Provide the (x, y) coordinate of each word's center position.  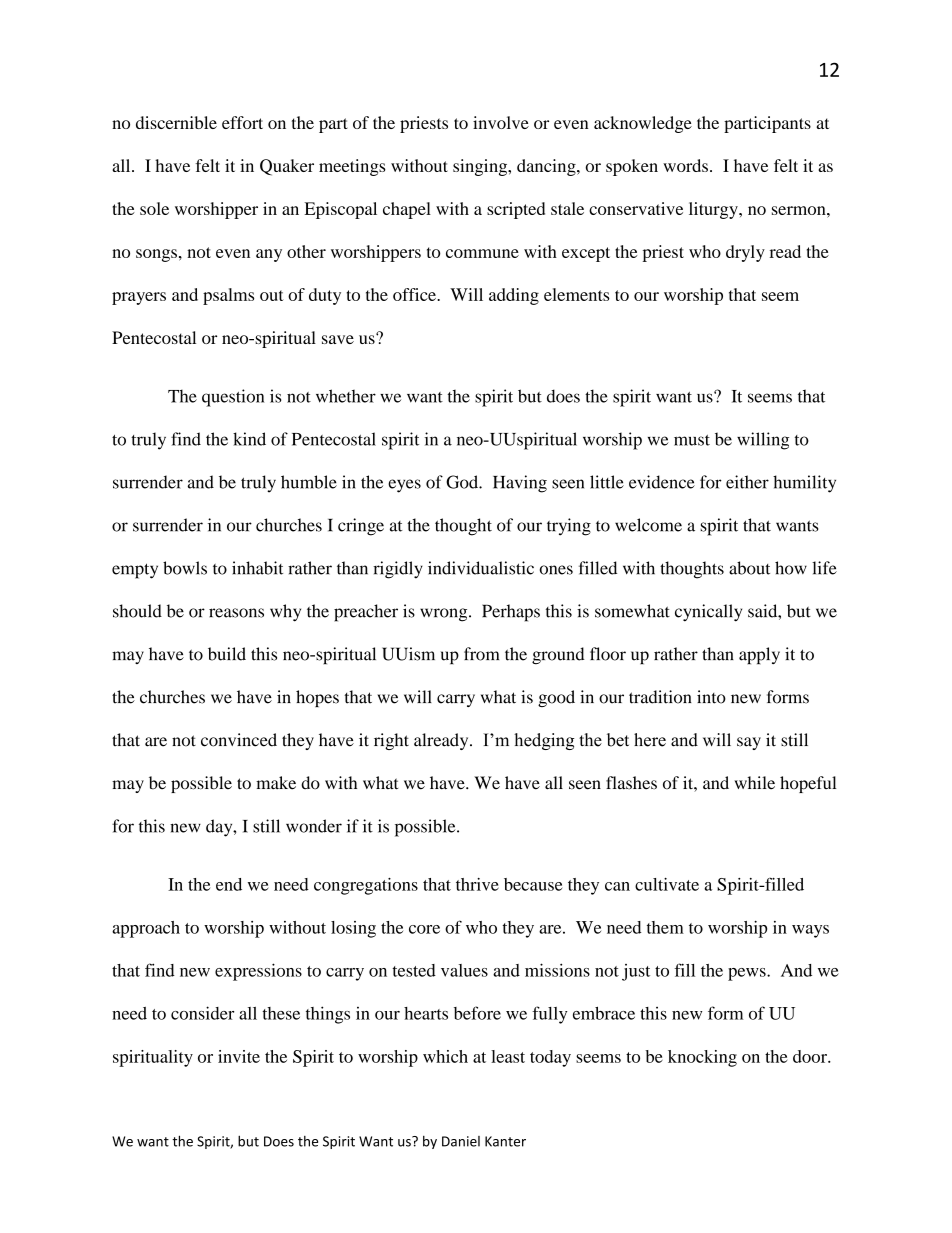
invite (239, 1056)
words (685, 165)
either (747, 482)
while (754, 783)
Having (520, 484)
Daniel (461, 1141)
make (276, 783)
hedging (544, 741)
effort (242, 122)
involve (501, 122)
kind (249, 439)
